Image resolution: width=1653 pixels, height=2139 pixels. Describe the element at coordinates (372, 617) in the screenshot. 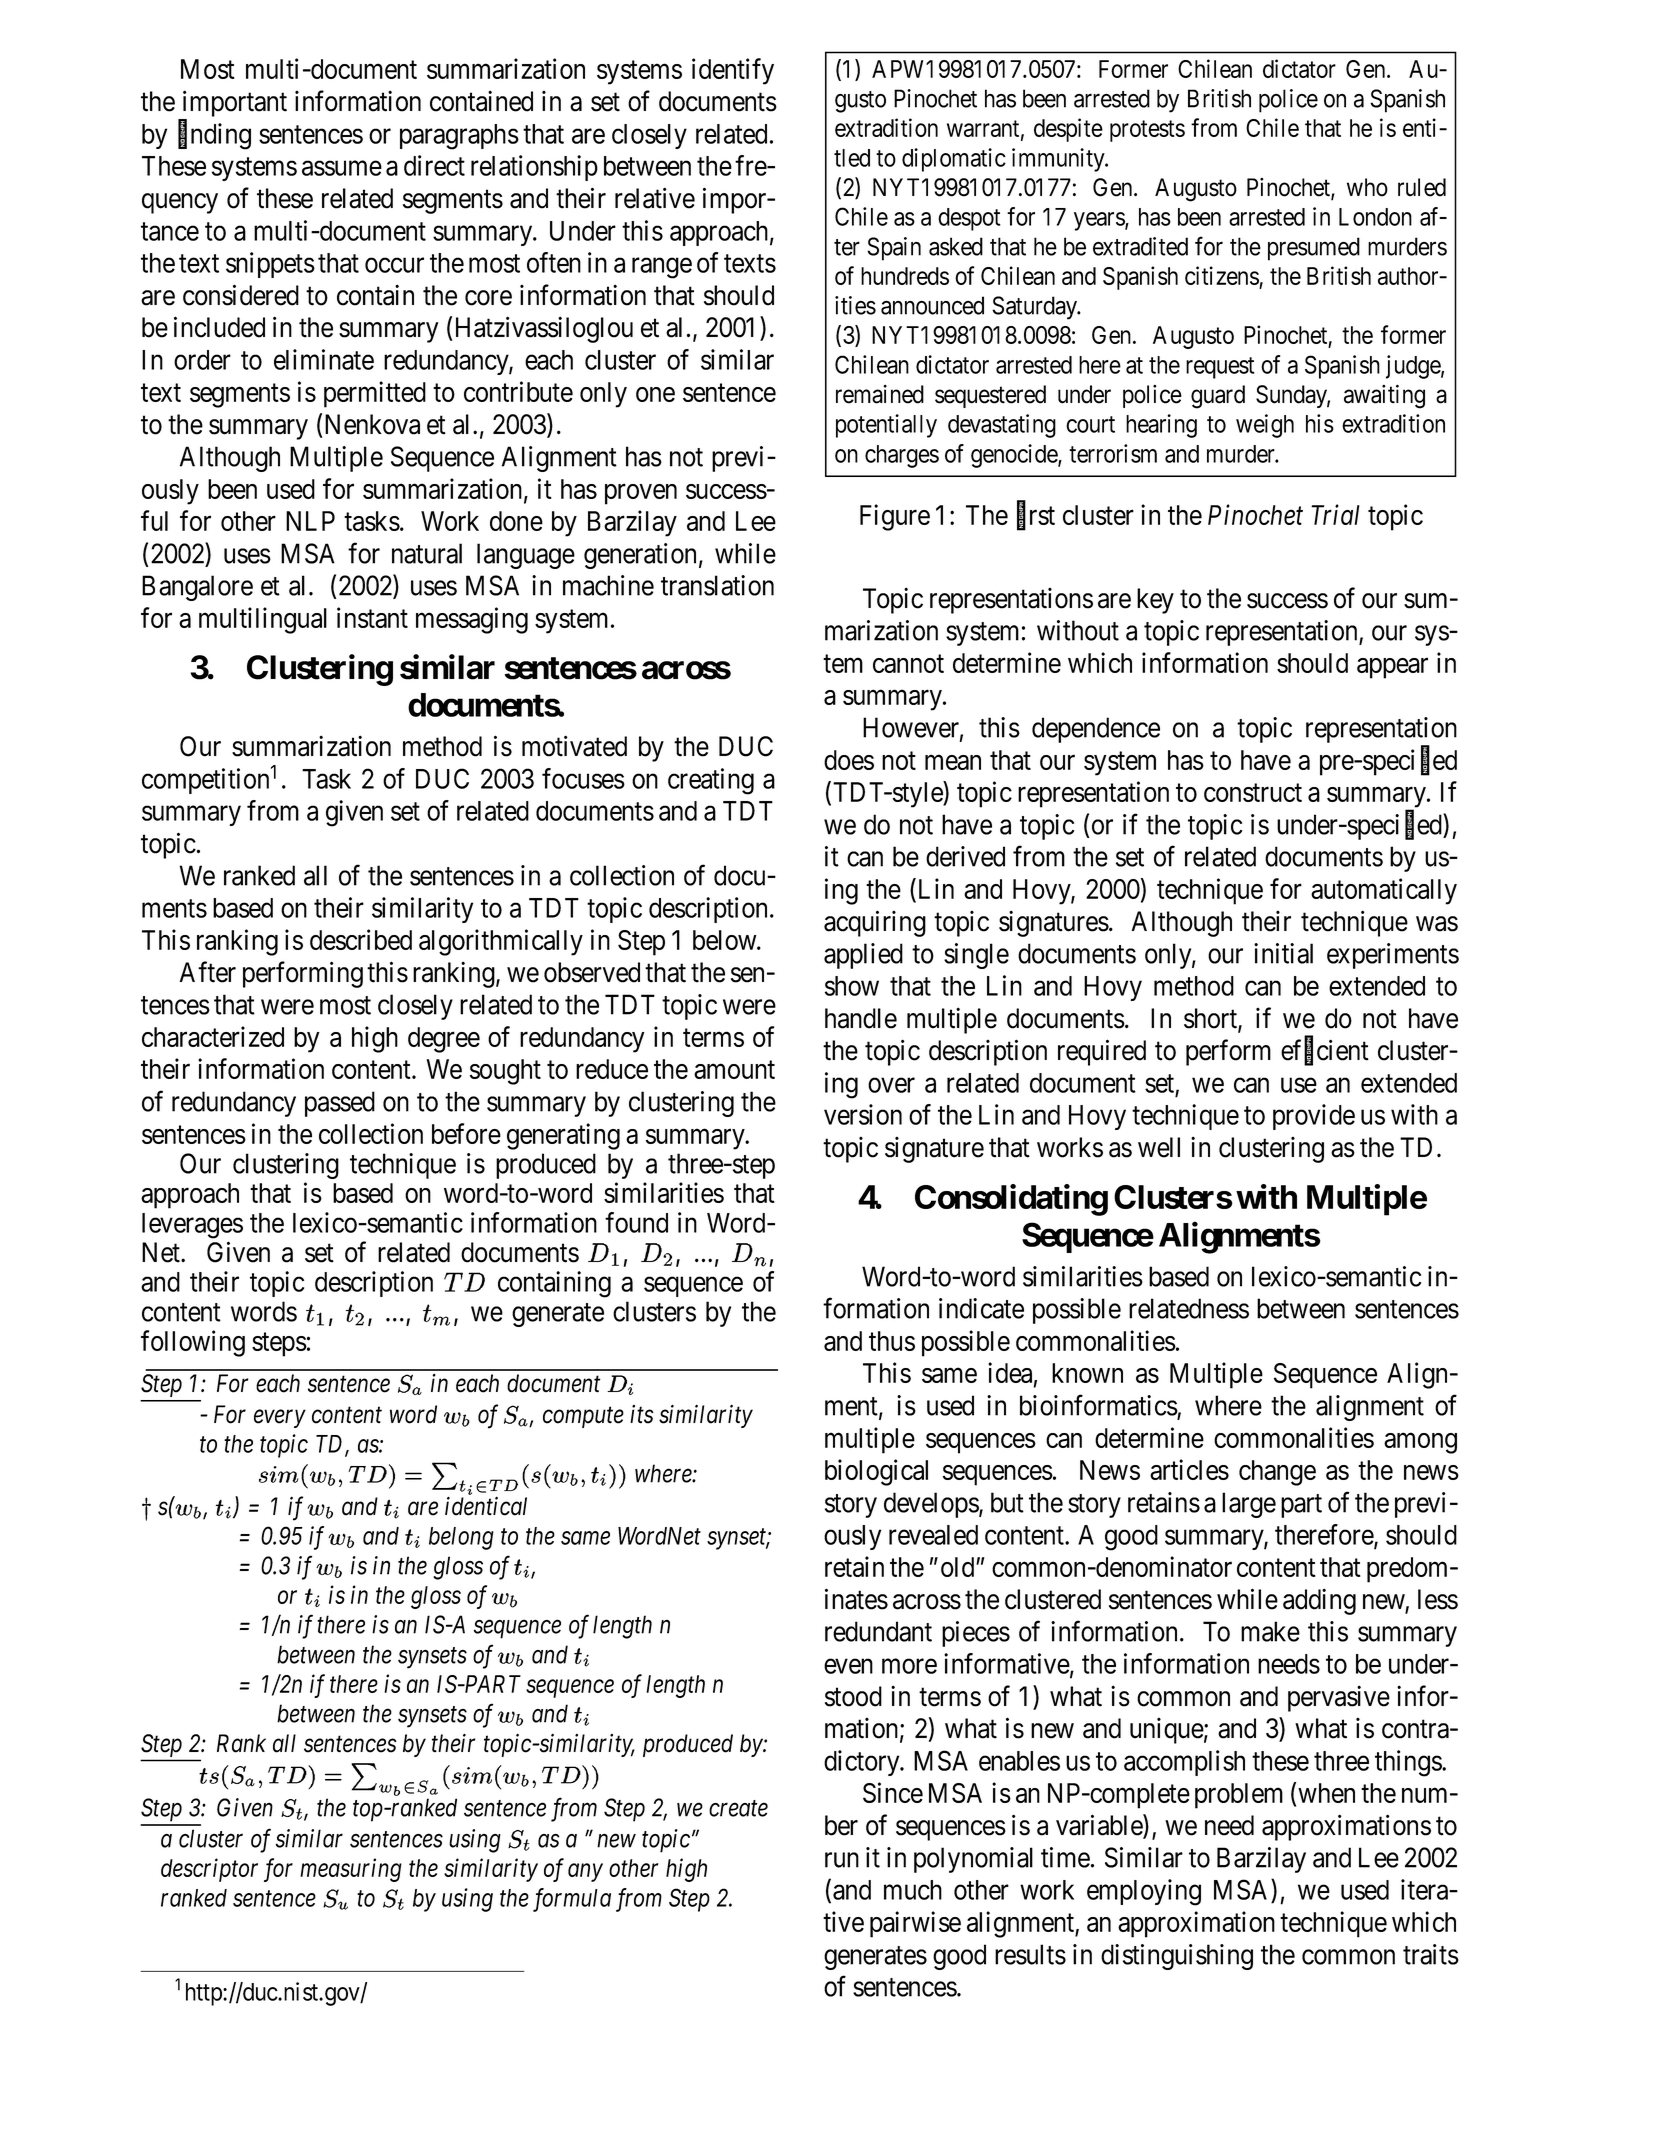

I see `instant` at that location.
